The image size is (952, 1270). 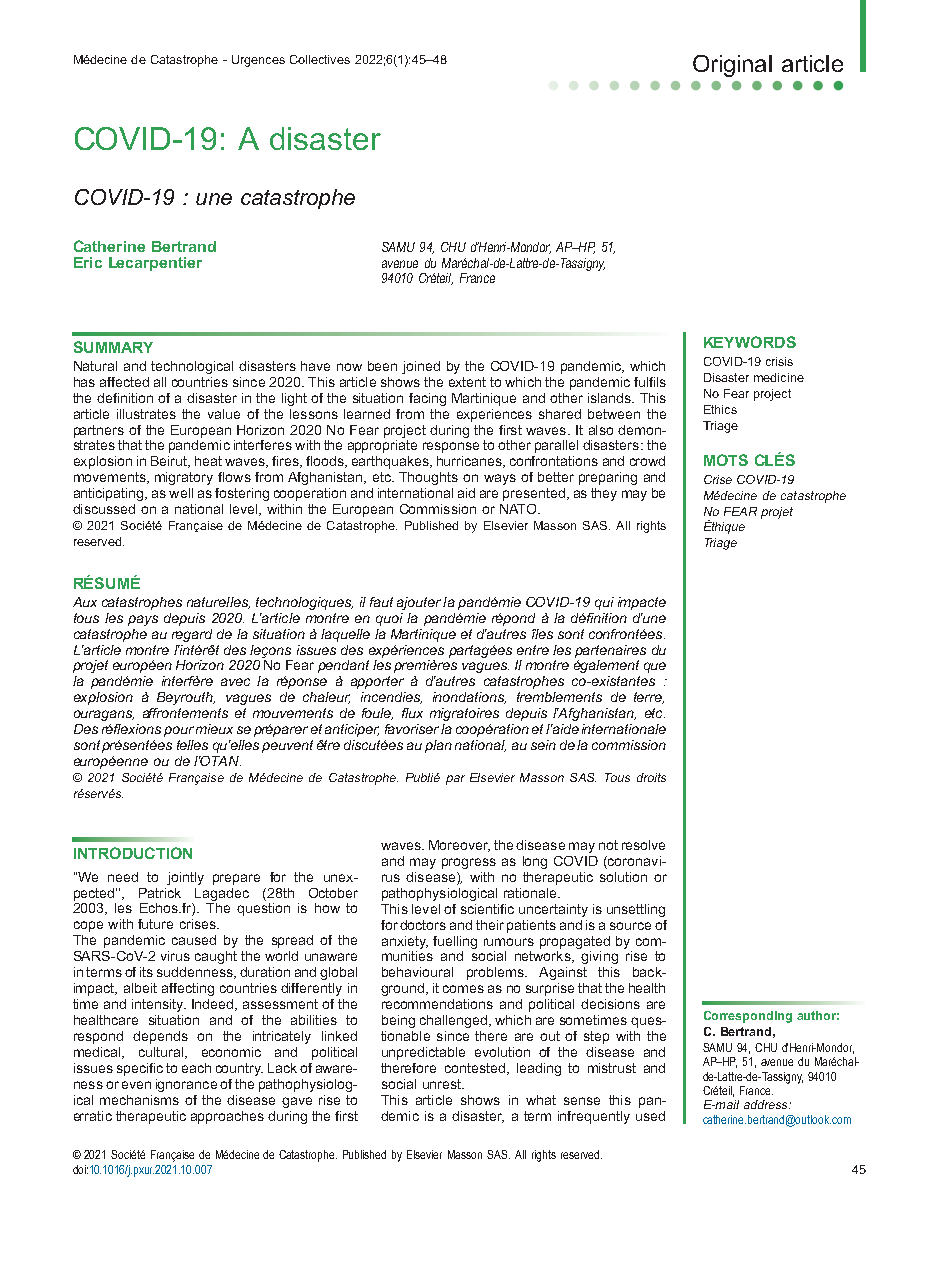 I want to click on Collectives, so click(x=320, y=59).
